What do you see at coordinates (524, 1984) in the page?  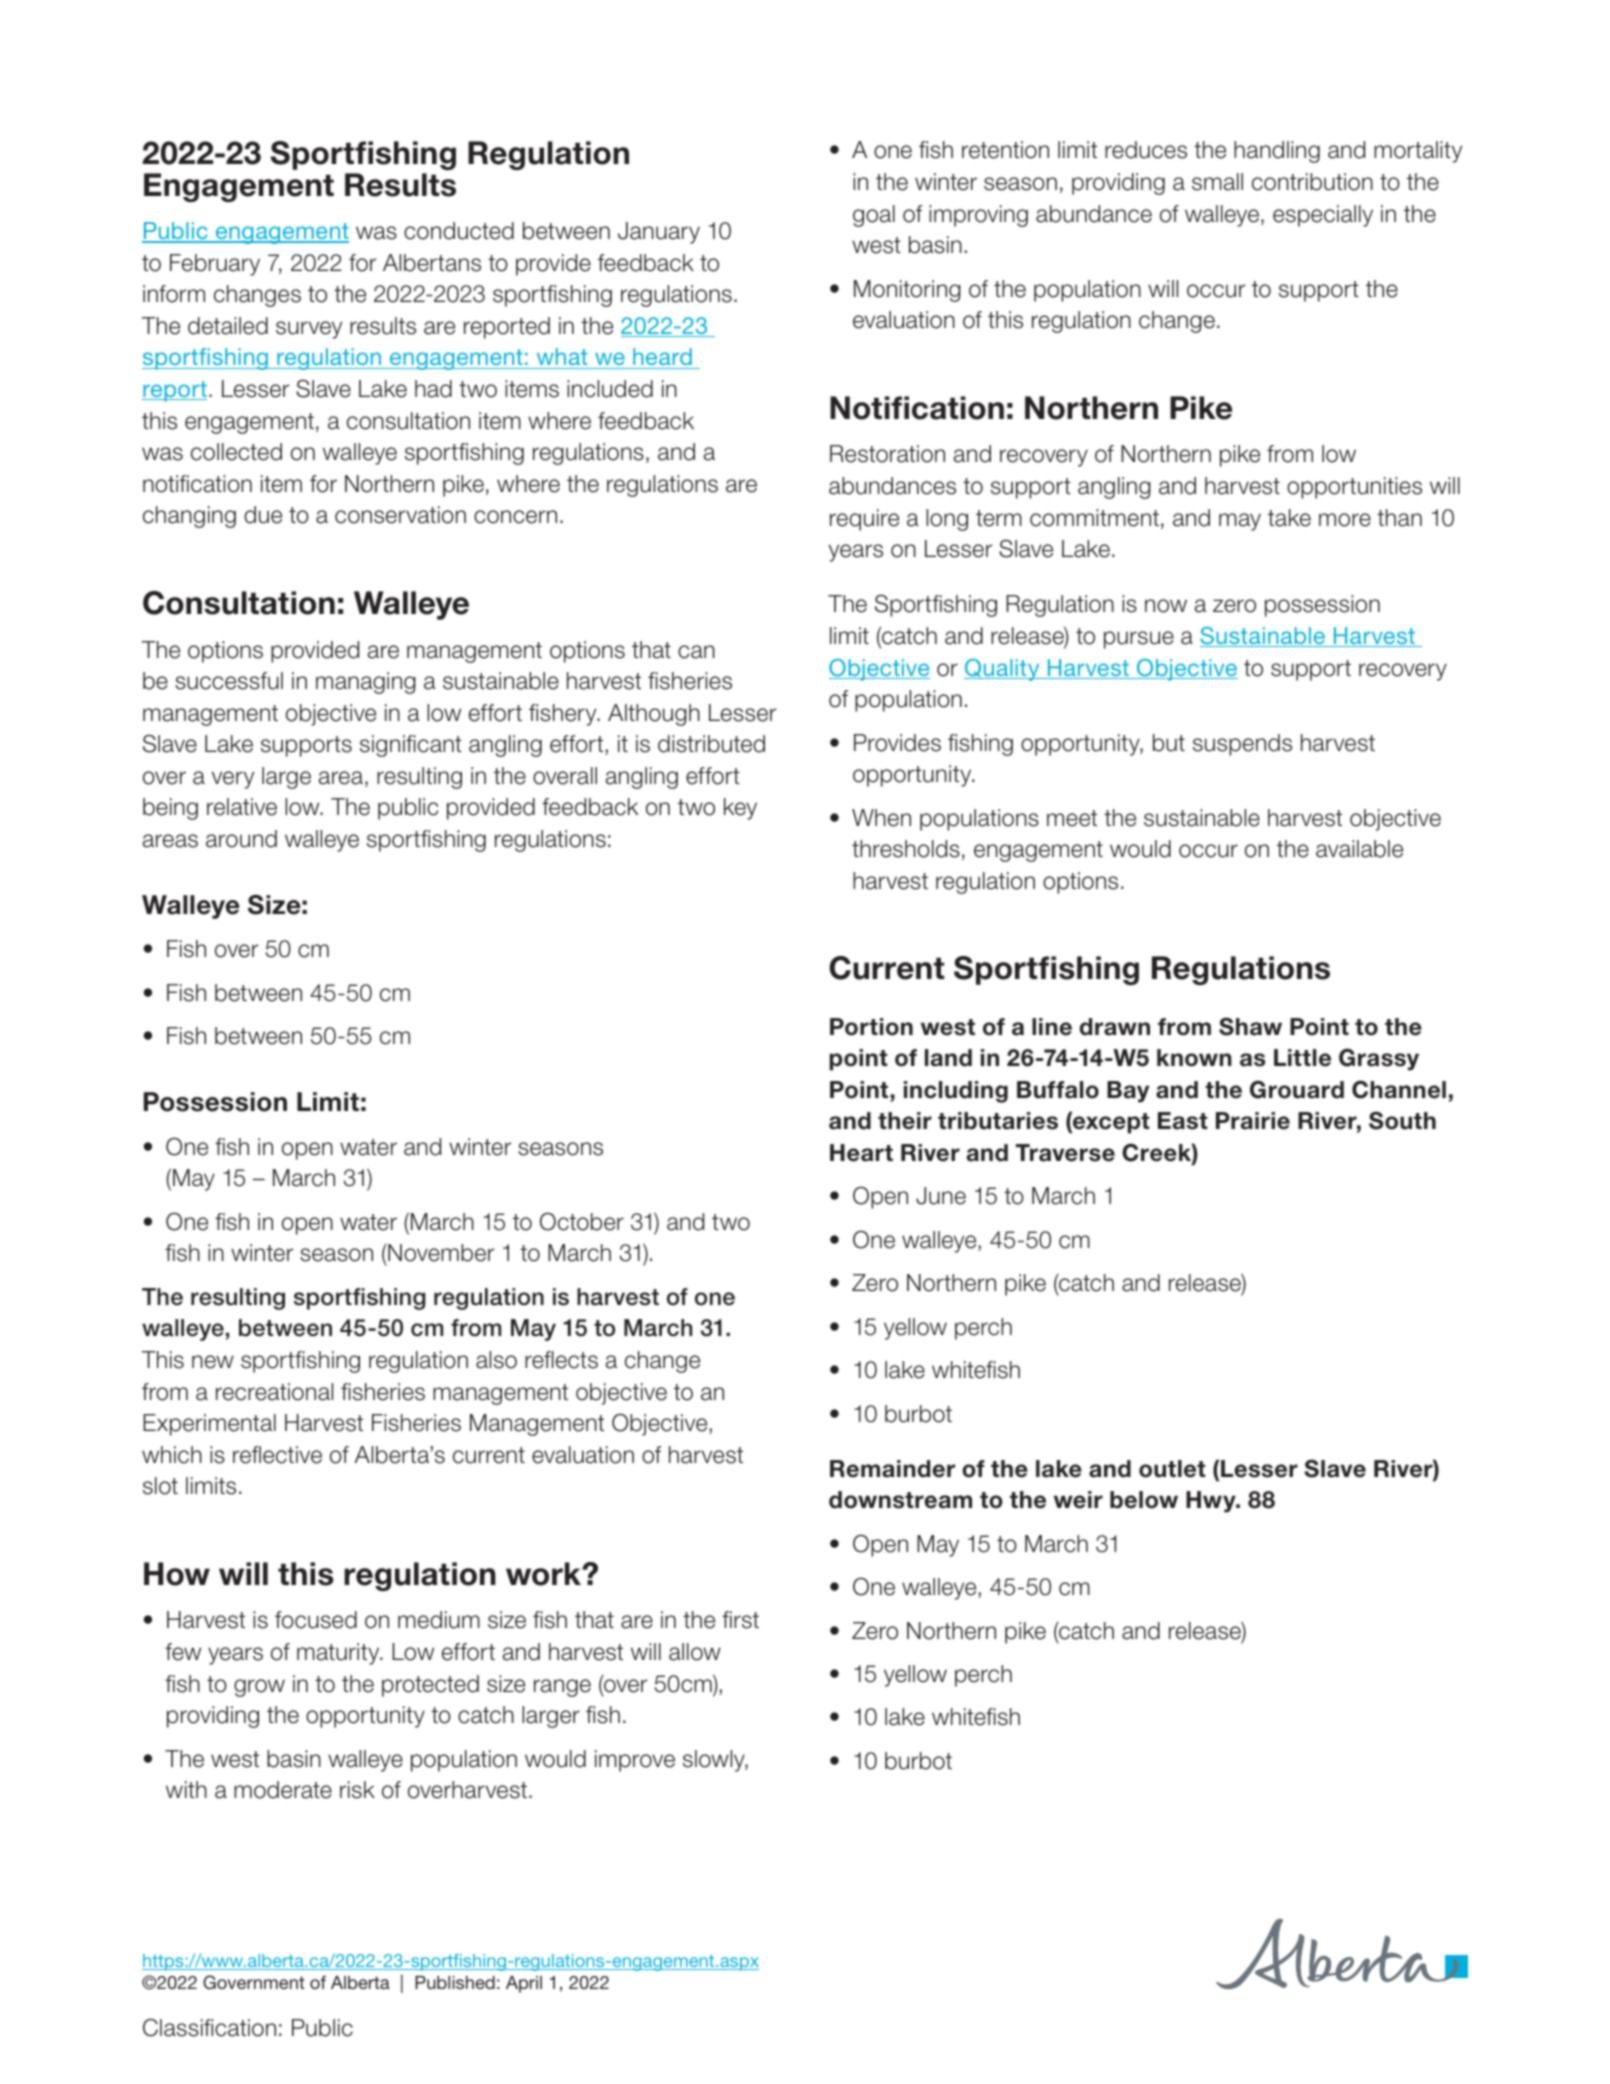 I see `April` at bounding box center [524, 1984].
